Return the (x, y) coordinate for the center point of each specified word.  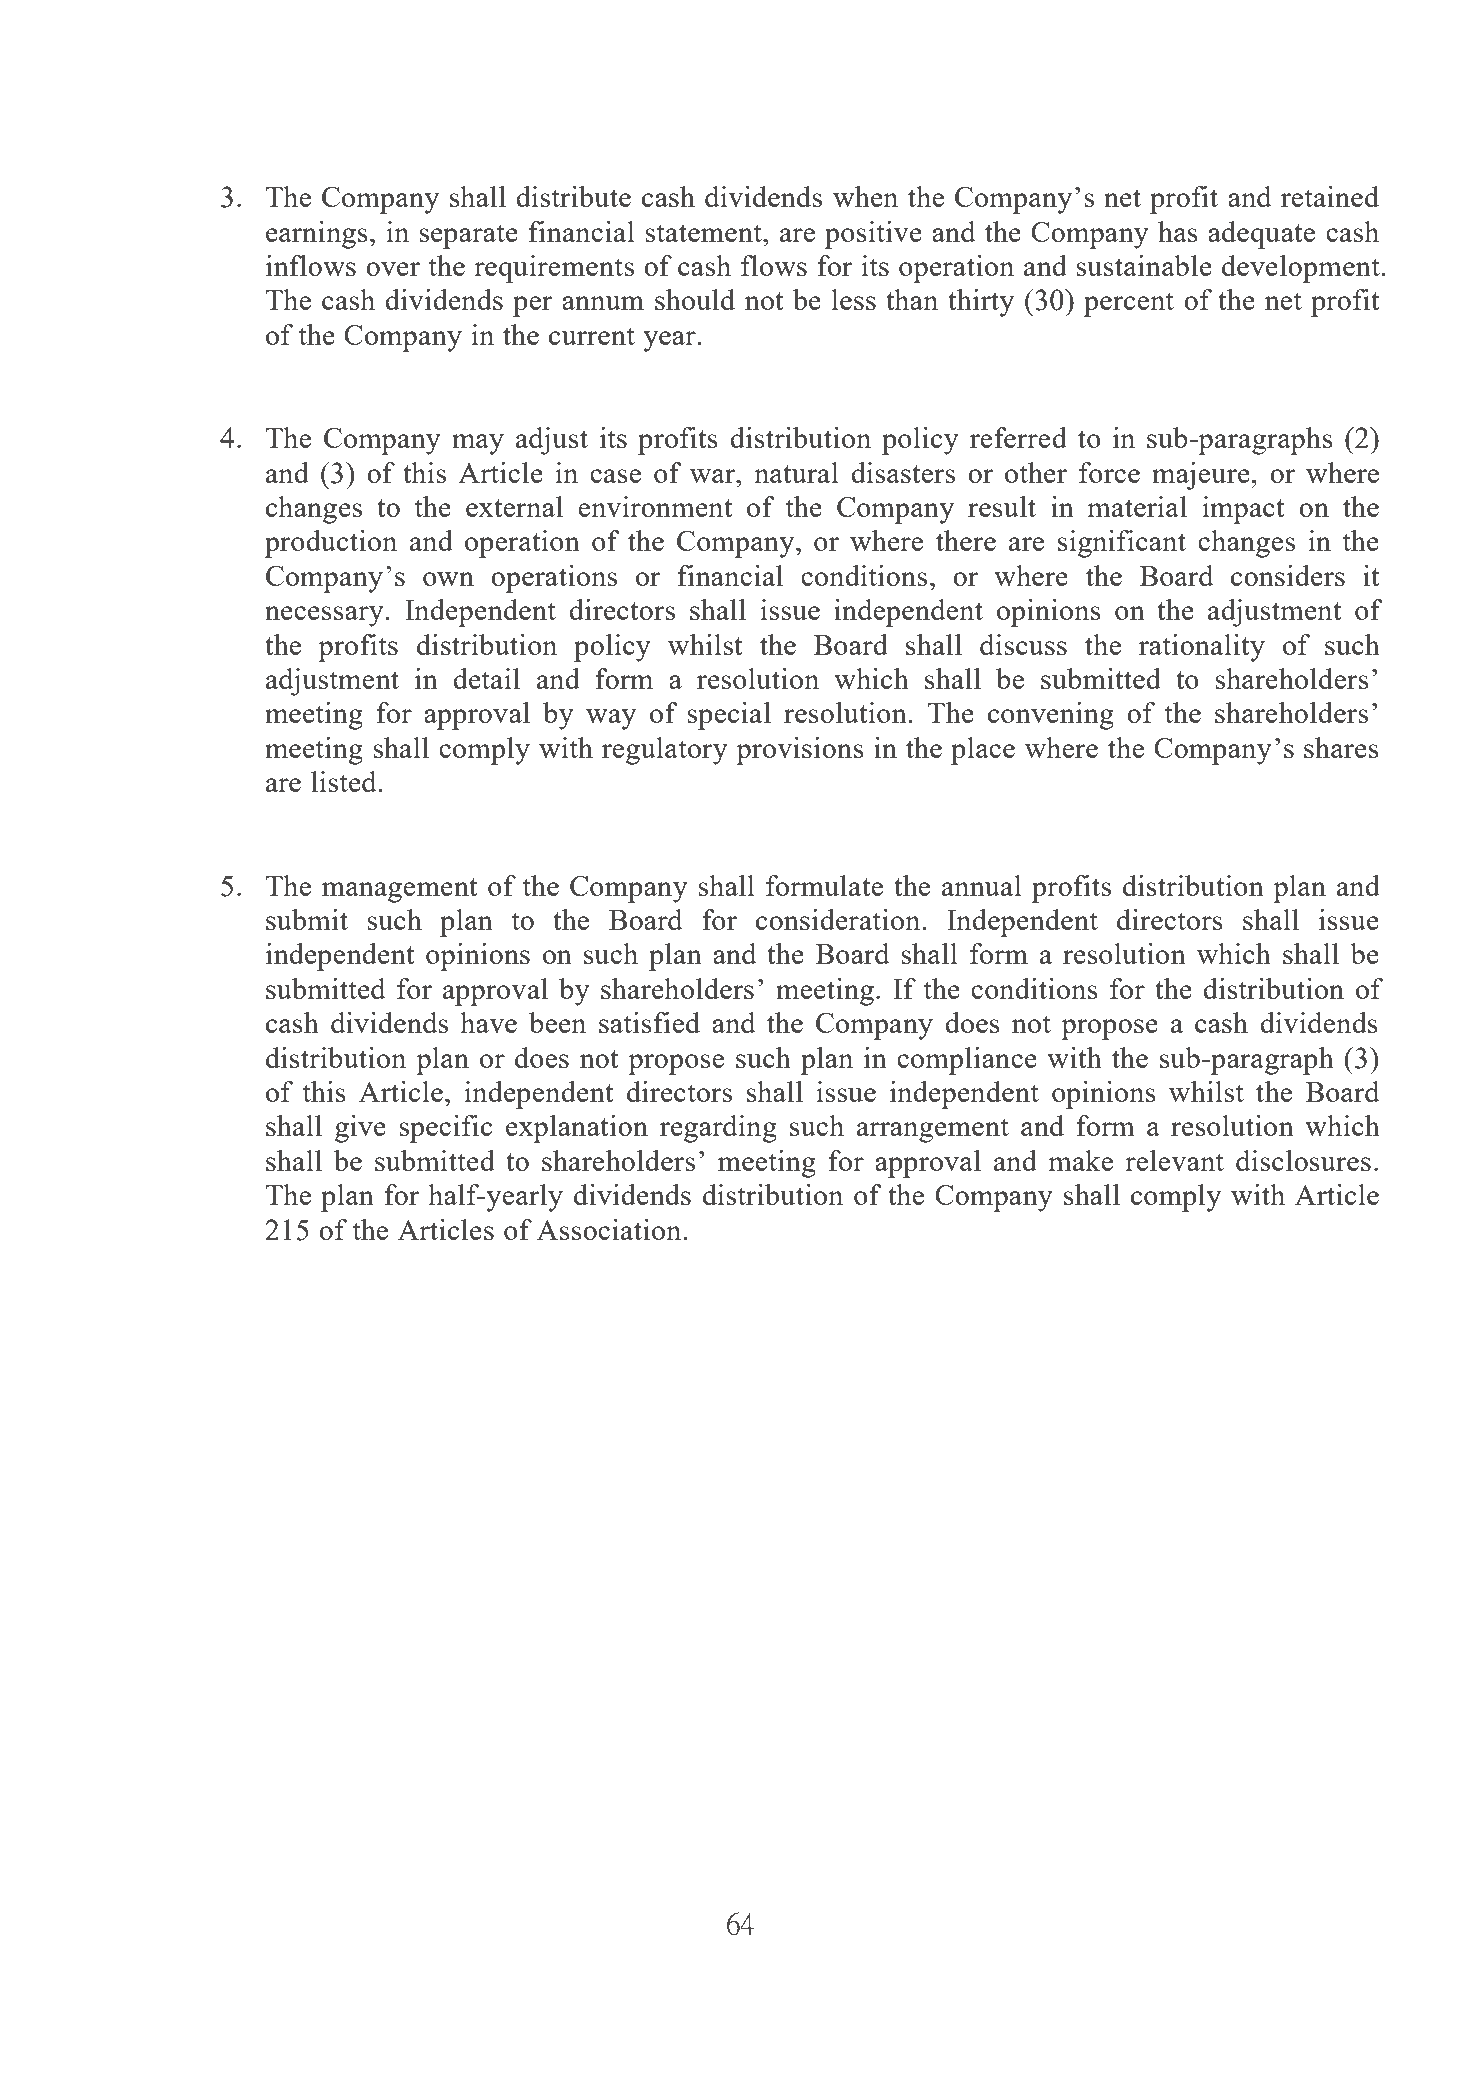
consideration (839, 919)
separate (468, 236)
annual (982, 885)
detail (486, 678)
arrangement (933, 1130)
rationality (1202, 648)
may (478, 444)
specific (445, 1129)
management (400, 890)
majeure (1201, 476)
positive (873, 235)
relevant (1174, 1160)
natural (796, 472)
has (1178, 231)
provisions (800, 751)
